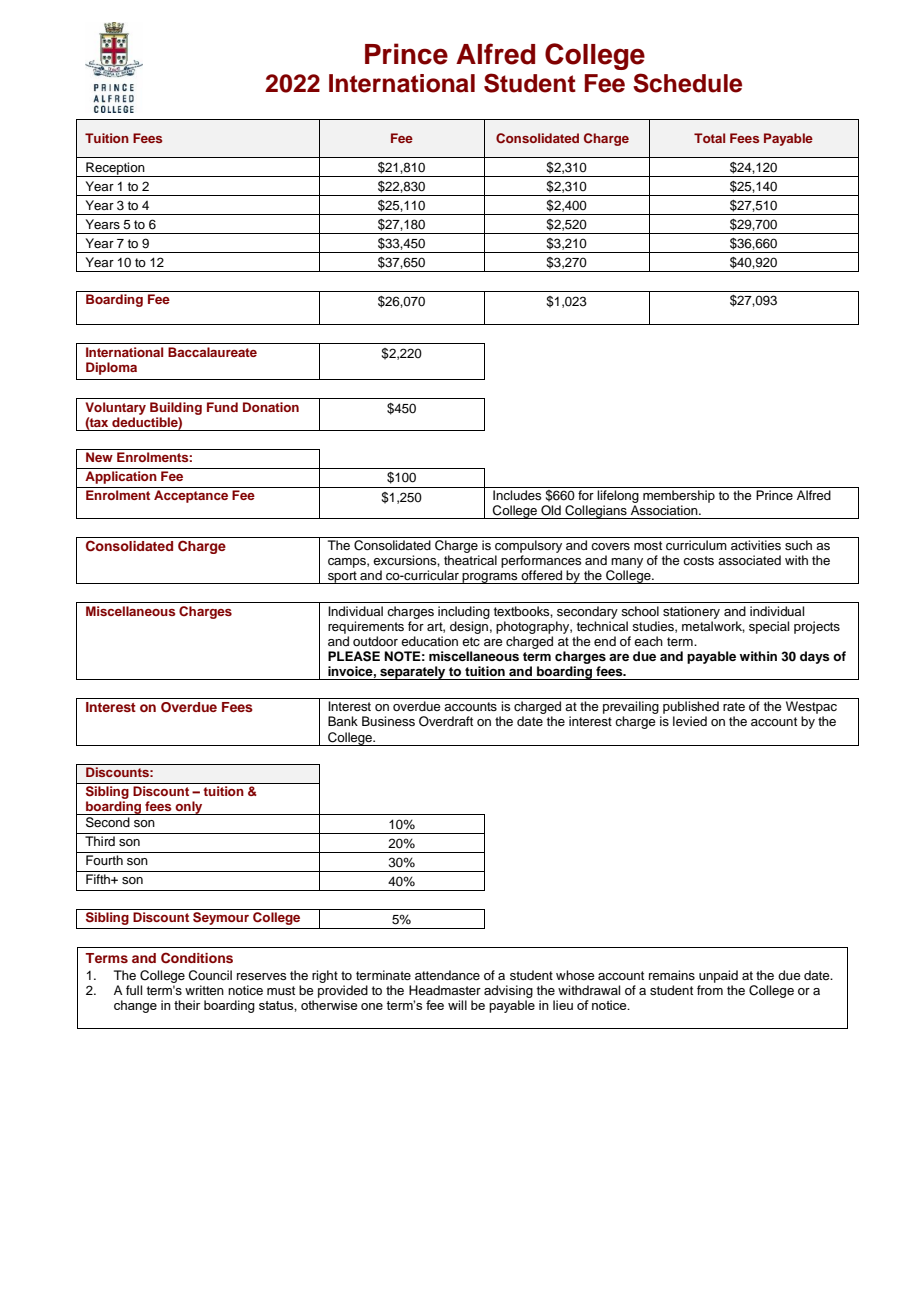 The image size is (924, 1308). What do you see at coordinates (343, 721) in the screenshot?
I see `Bank` at bounding box center [343, 721].
